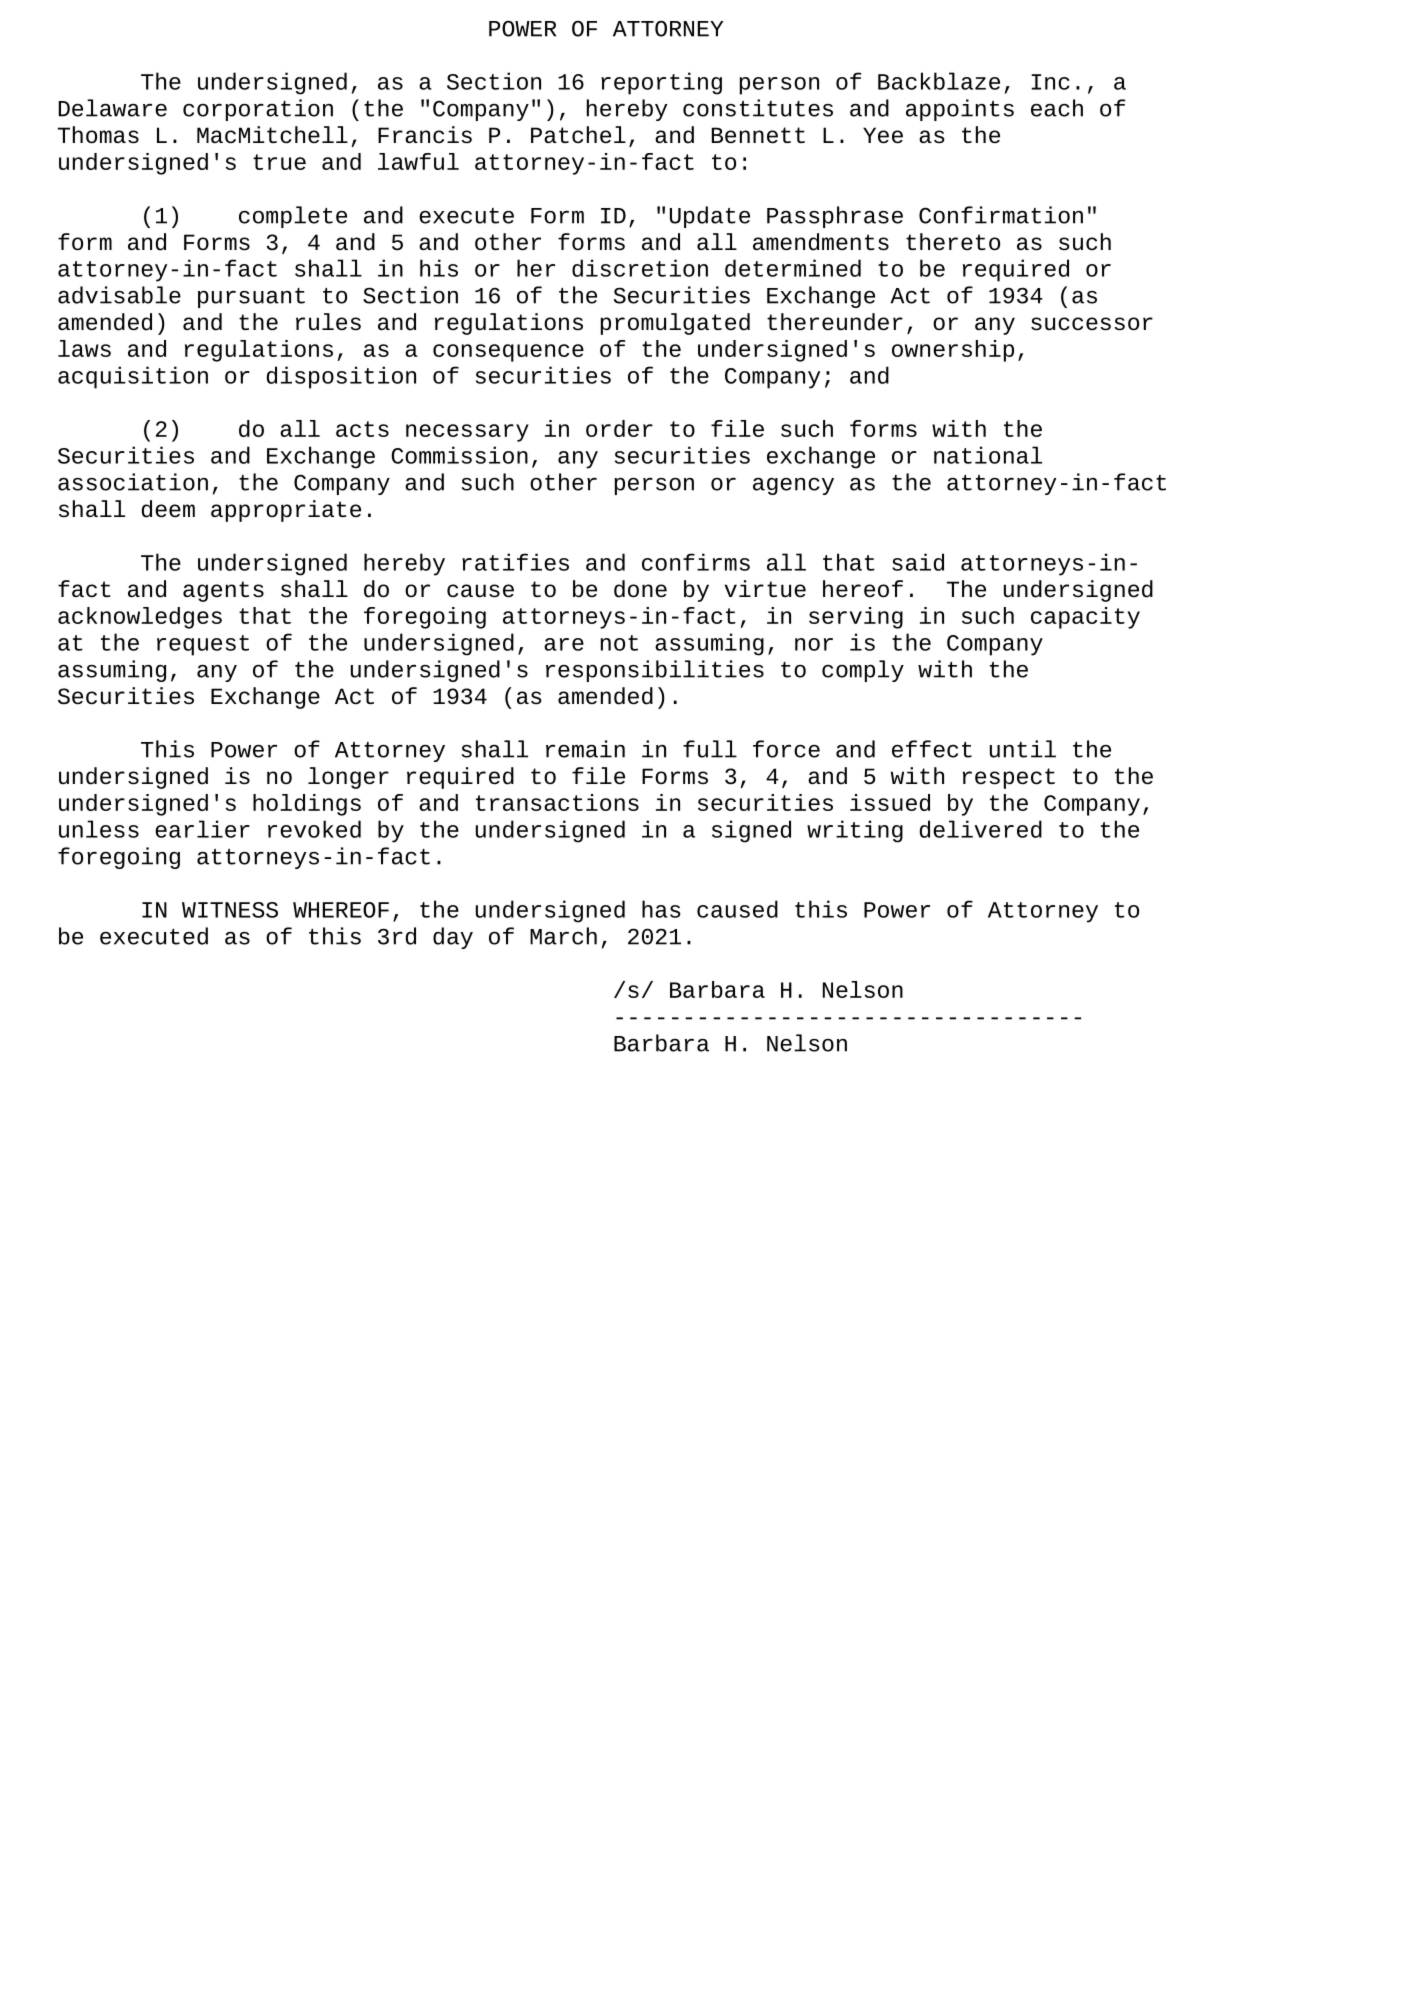 The height and width of the screenshot is (1998, 1412). I want to click on pursuant, so click(251, 298).
